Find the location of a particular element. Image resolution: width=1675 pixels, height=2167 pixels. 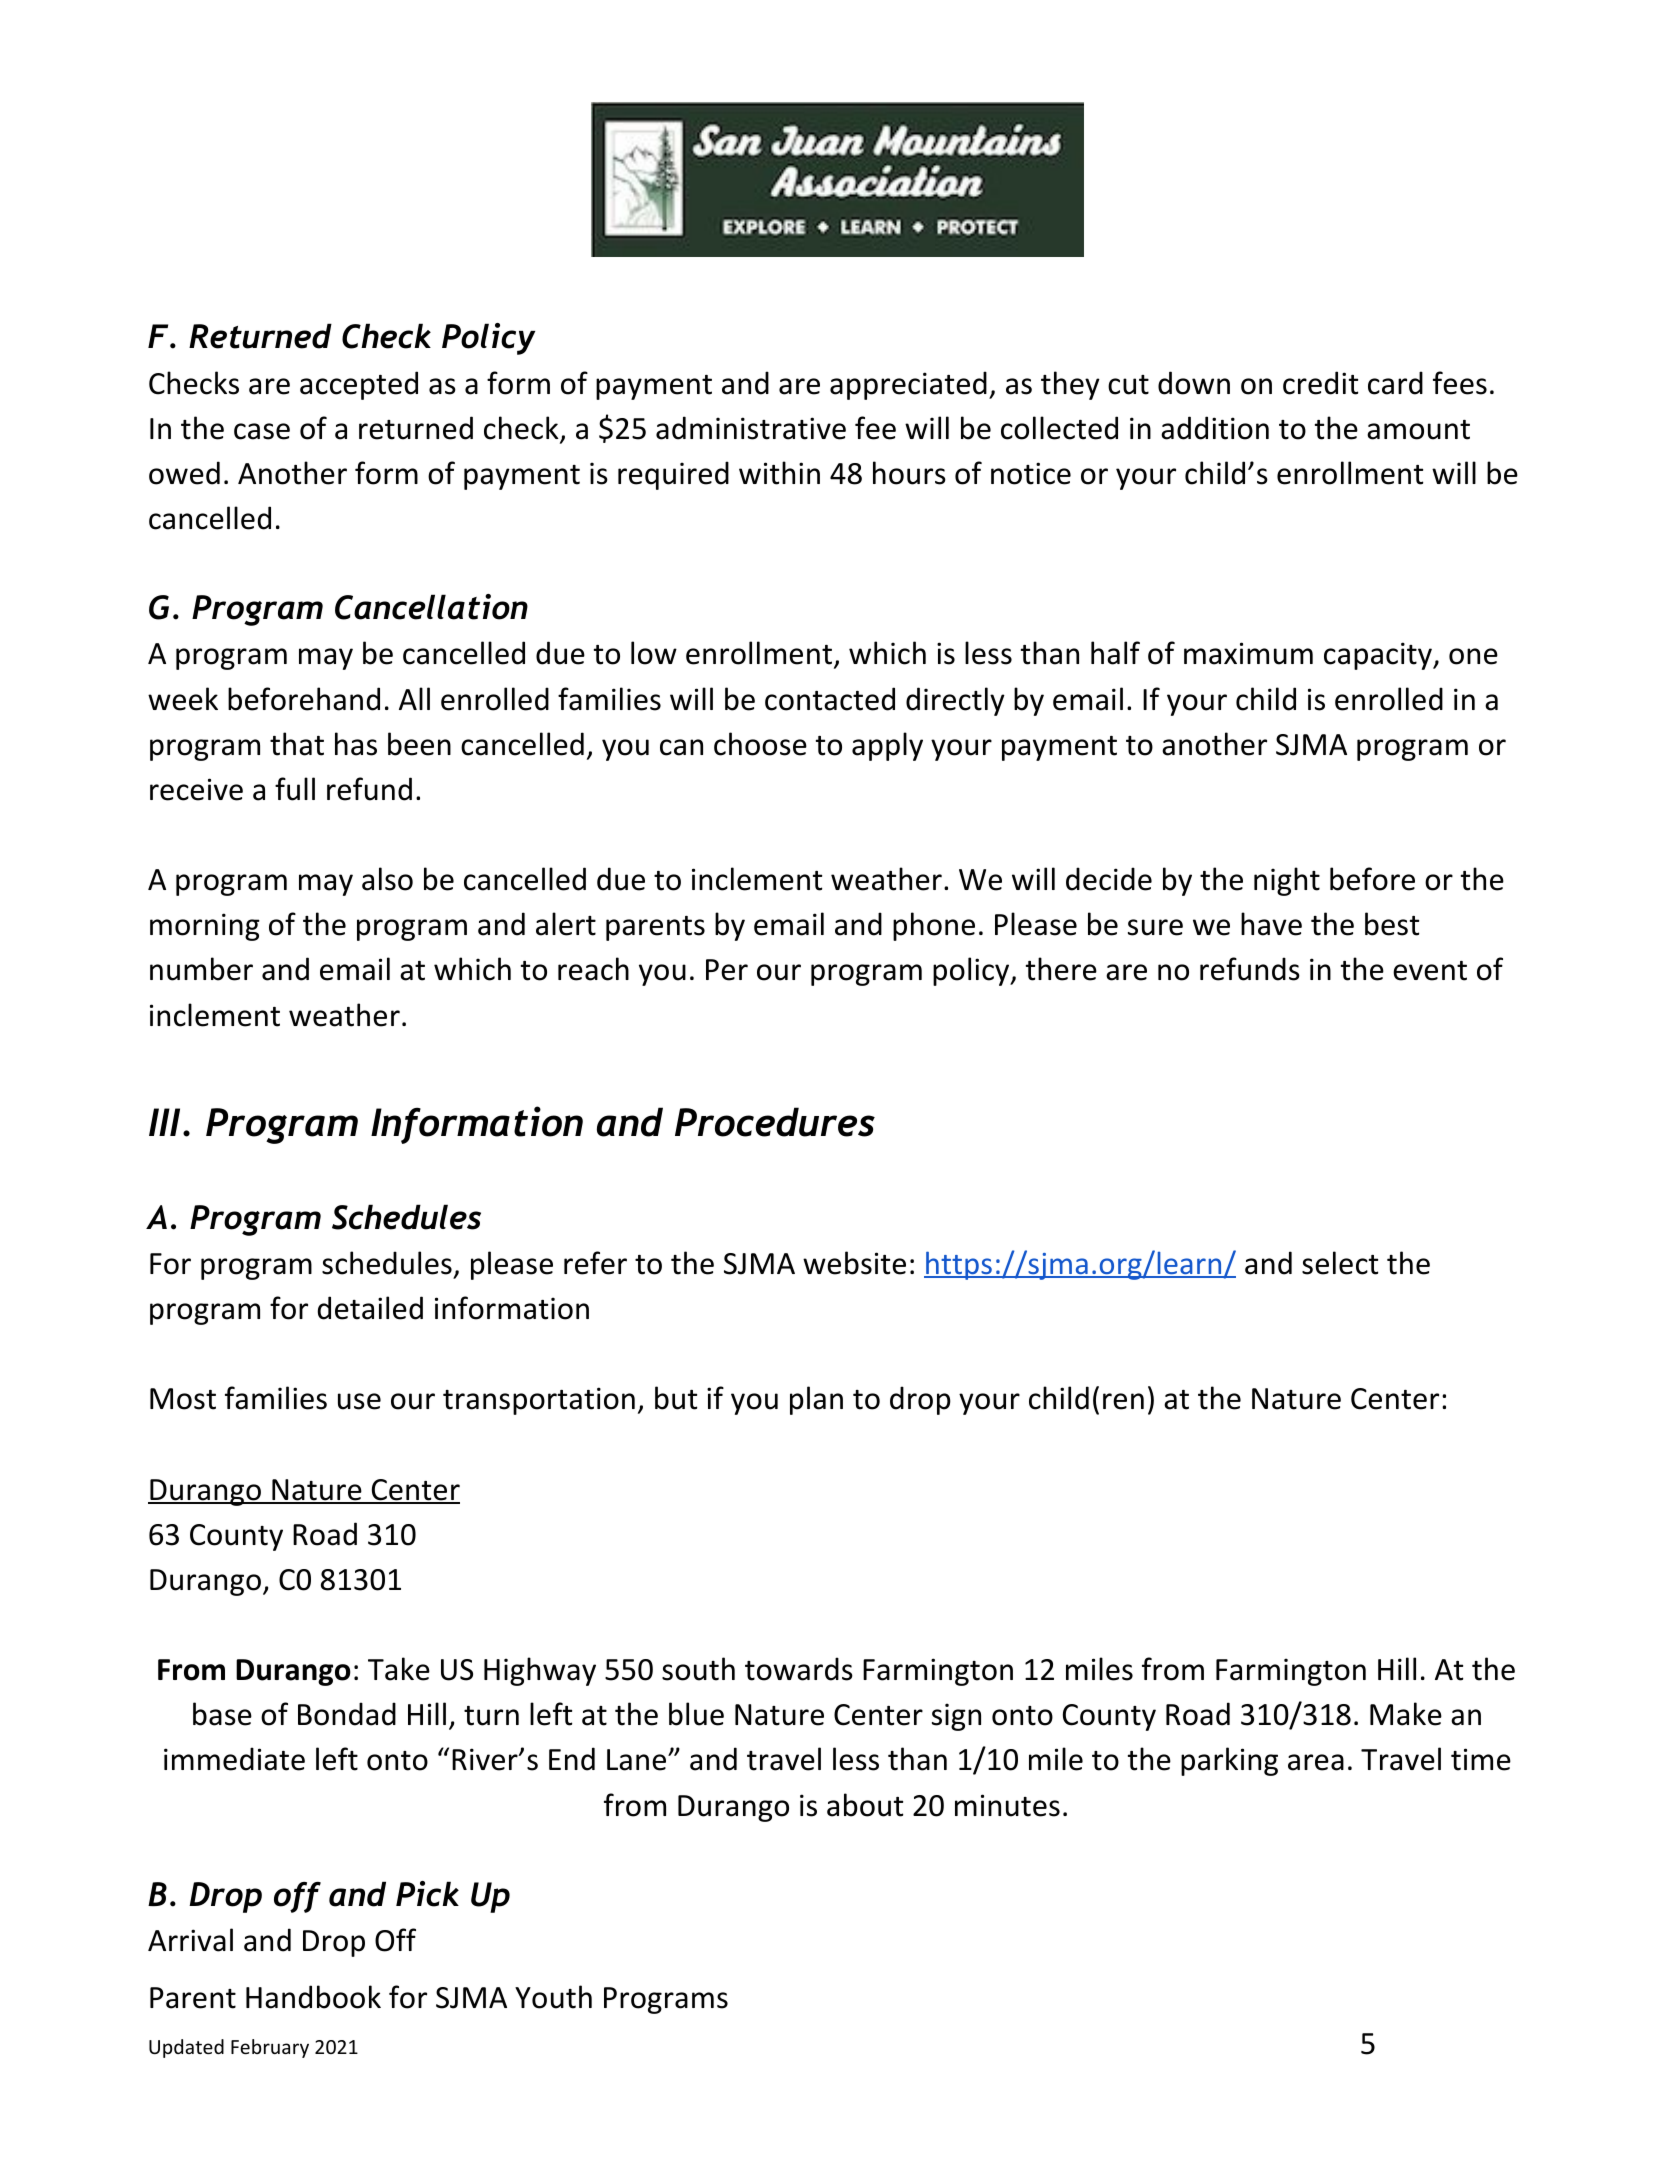

use is located at coordinates (359, 1401).
